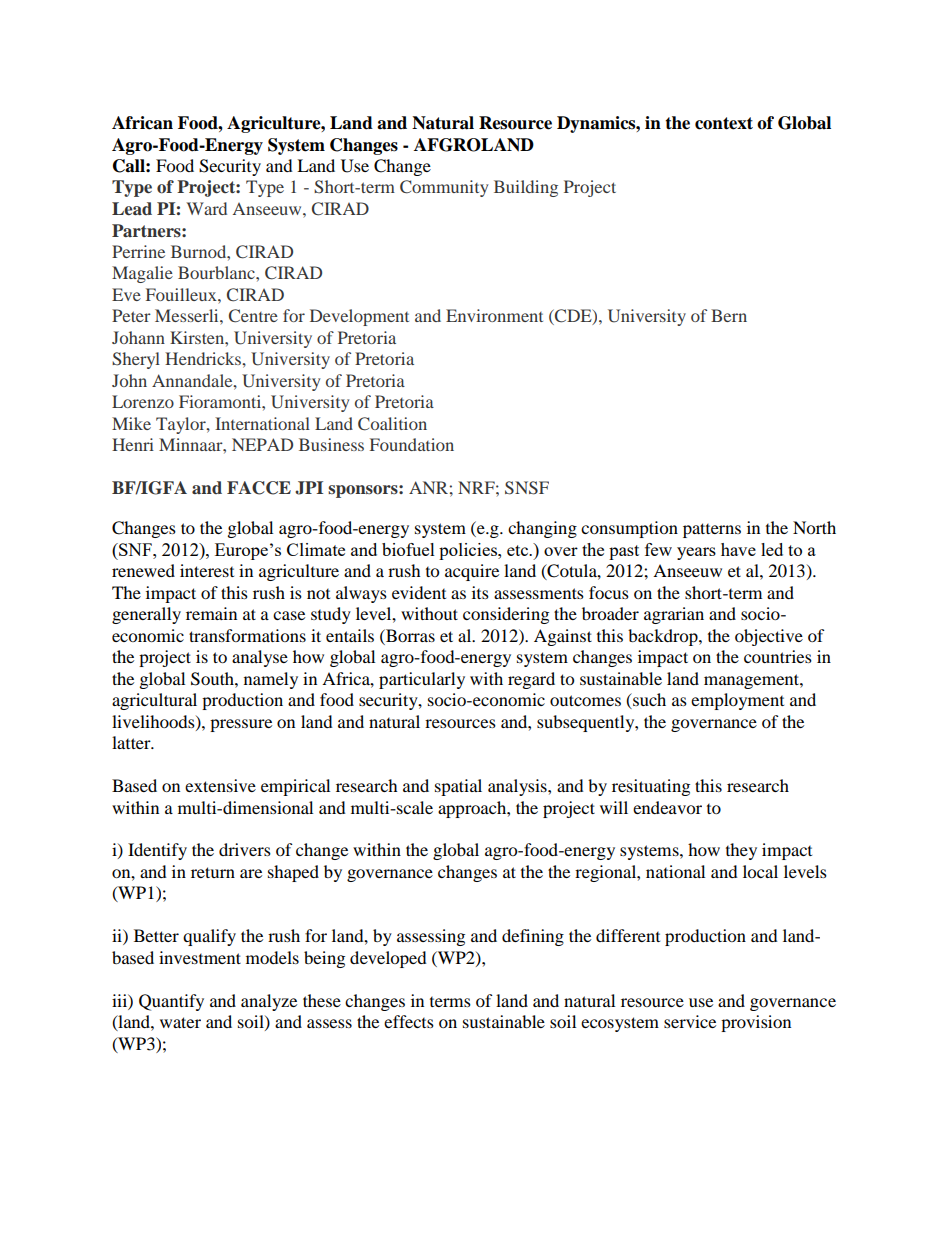  What do you see at coordinates (738, 549) in the screenshot?
I see `have` at bounding box center [738, 549].
